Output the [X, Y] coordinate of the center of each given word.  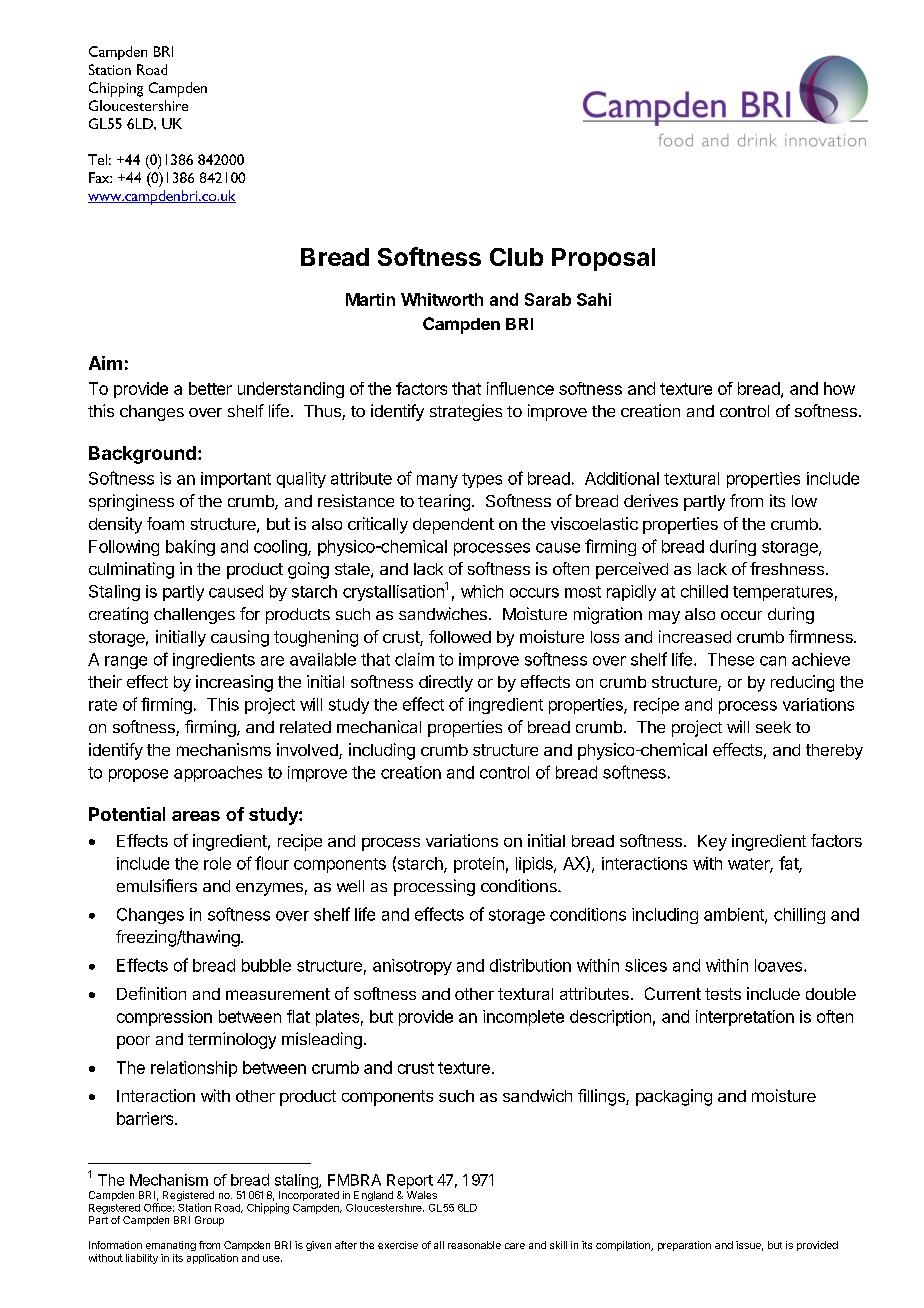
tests [723, 994]
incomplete [523, 1018]
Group [209, 1221]
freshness [787, 568]
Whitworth [442, 299]
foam [165, 523]
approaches [218, 774]
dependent [453, 526]
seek [773, 727]
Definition [151, 993]
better [210, 388]
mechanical [379, 726]
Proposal [603, 259]
